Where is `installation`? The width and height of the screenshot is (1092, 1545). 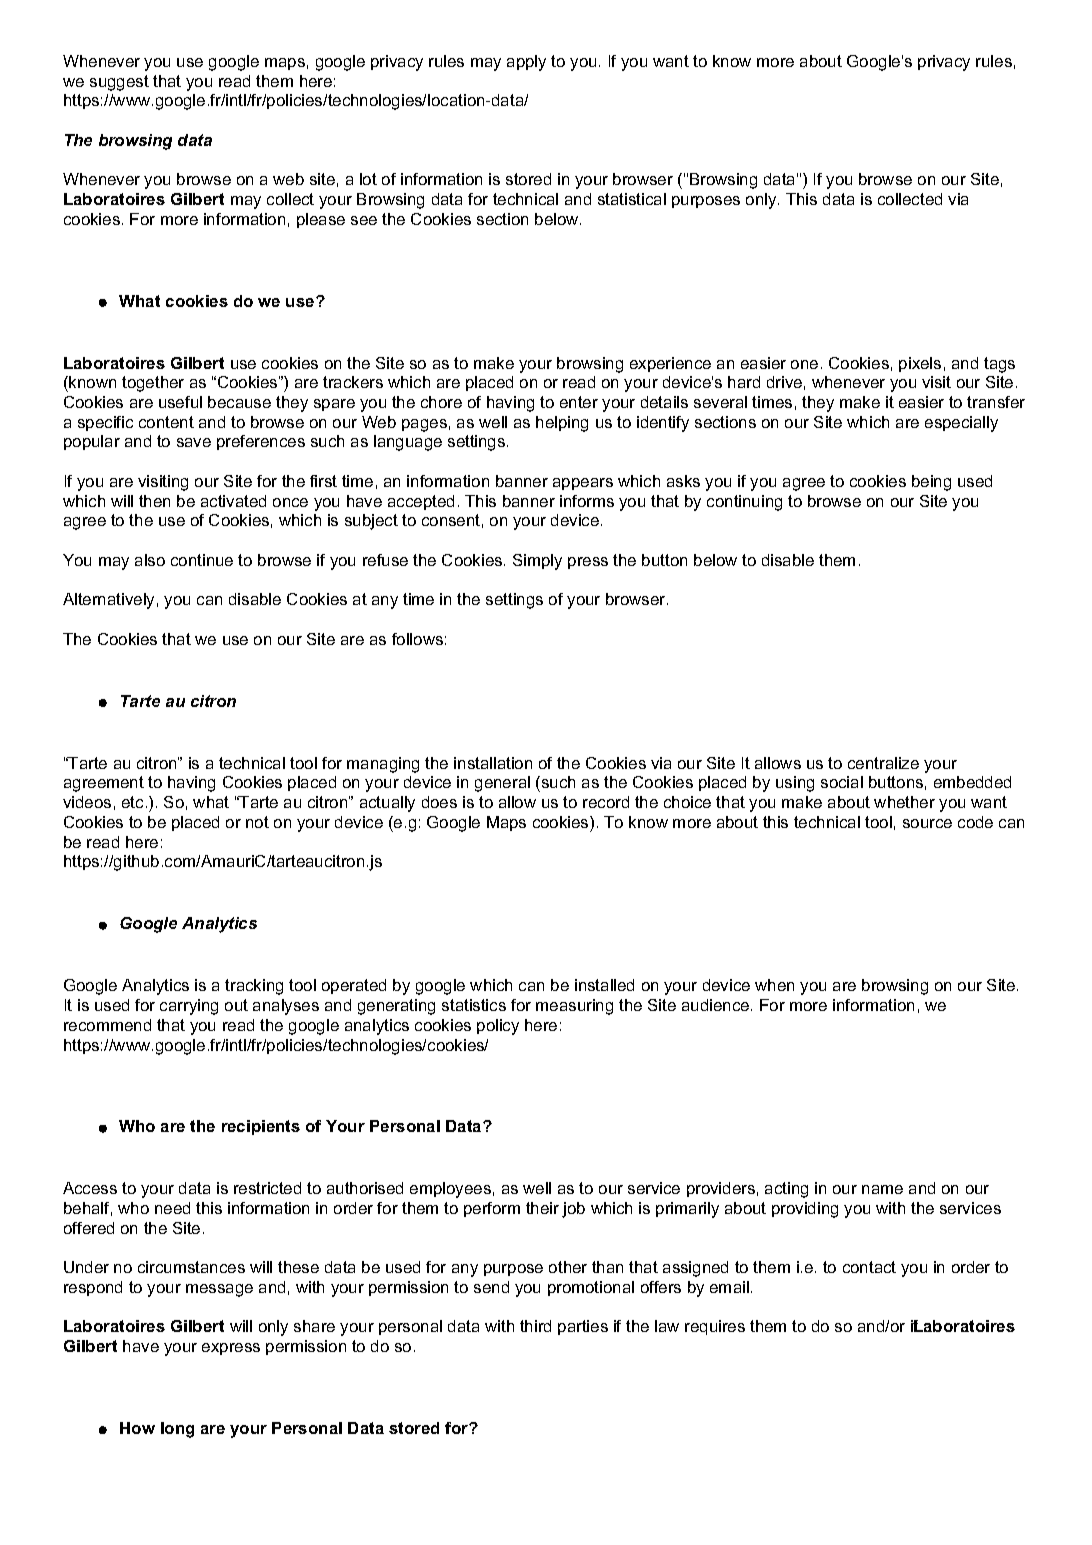
installation is located at coordinates (493, 763).
